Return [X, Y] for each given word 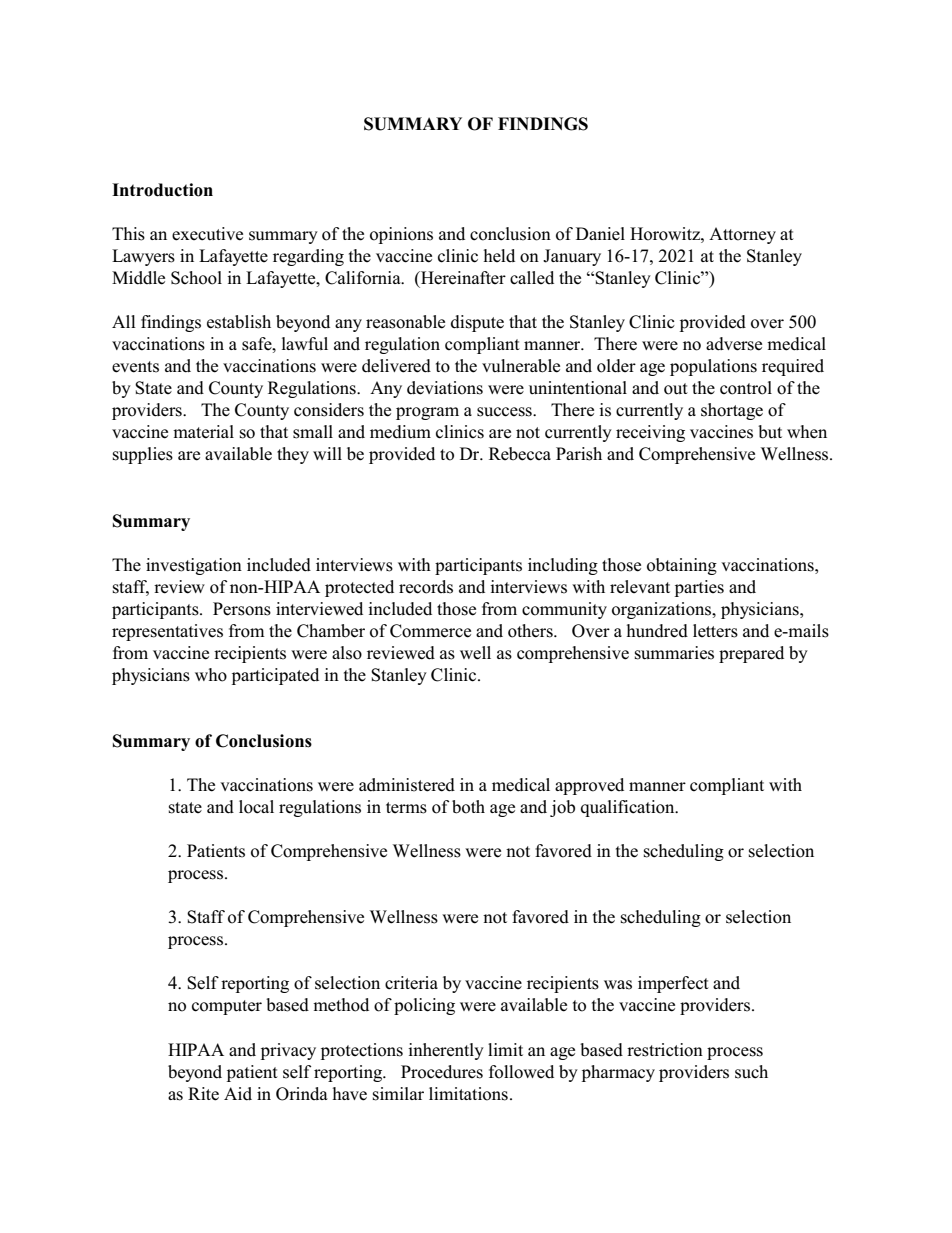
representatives [167, 632]
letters [715, 631]
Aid [238, 1094]
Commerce [430, 631]
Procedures [442, 1072]
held [499, 255]
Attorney [742, 235]
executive [207, 234]
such [751, 1072]
